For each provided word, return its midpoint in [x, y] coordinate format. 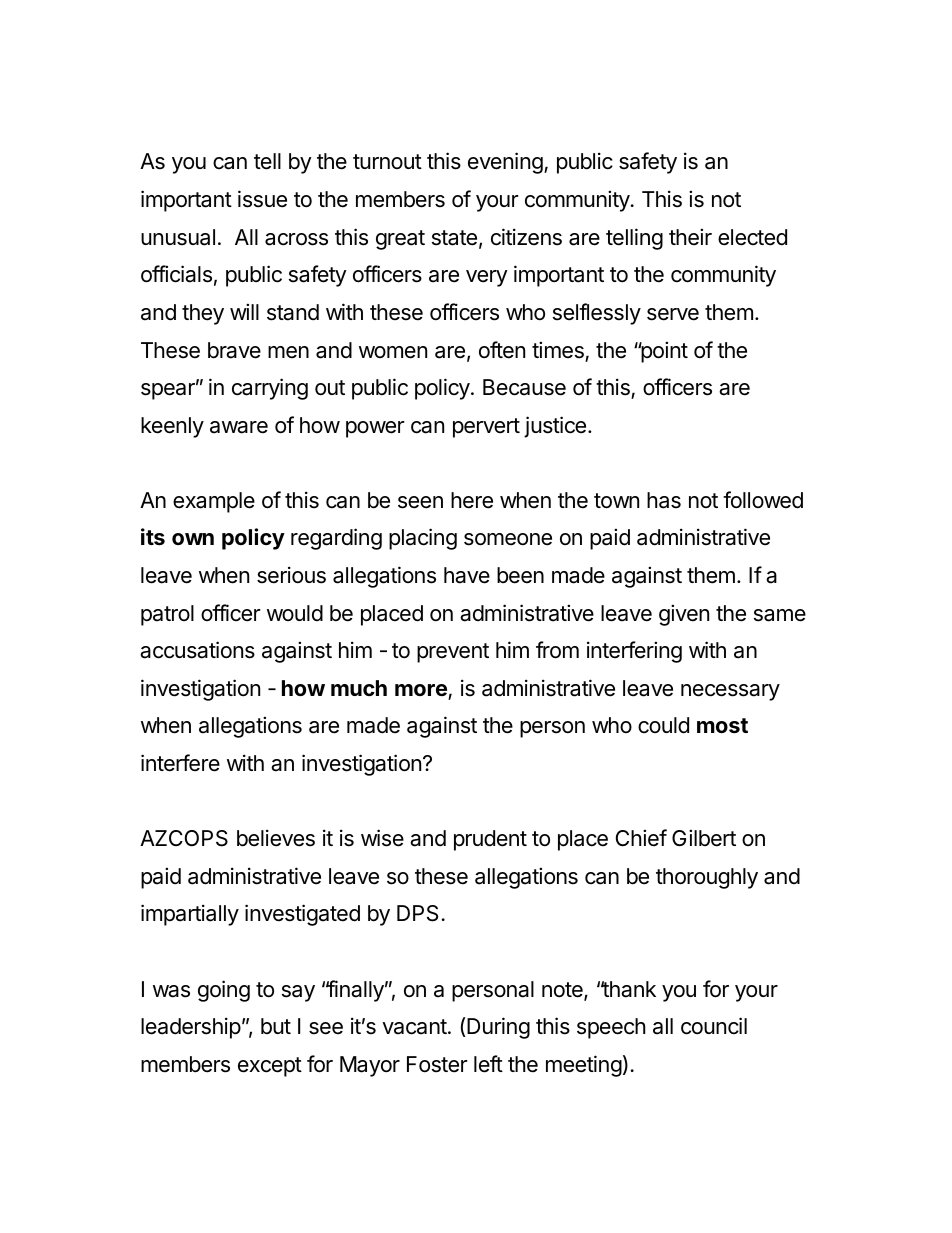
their [690, 237]
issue [262, 199]
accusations [197, 650]
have [467, 575]
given [684, 615]
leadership [191, 1028]
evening [506, 163]
